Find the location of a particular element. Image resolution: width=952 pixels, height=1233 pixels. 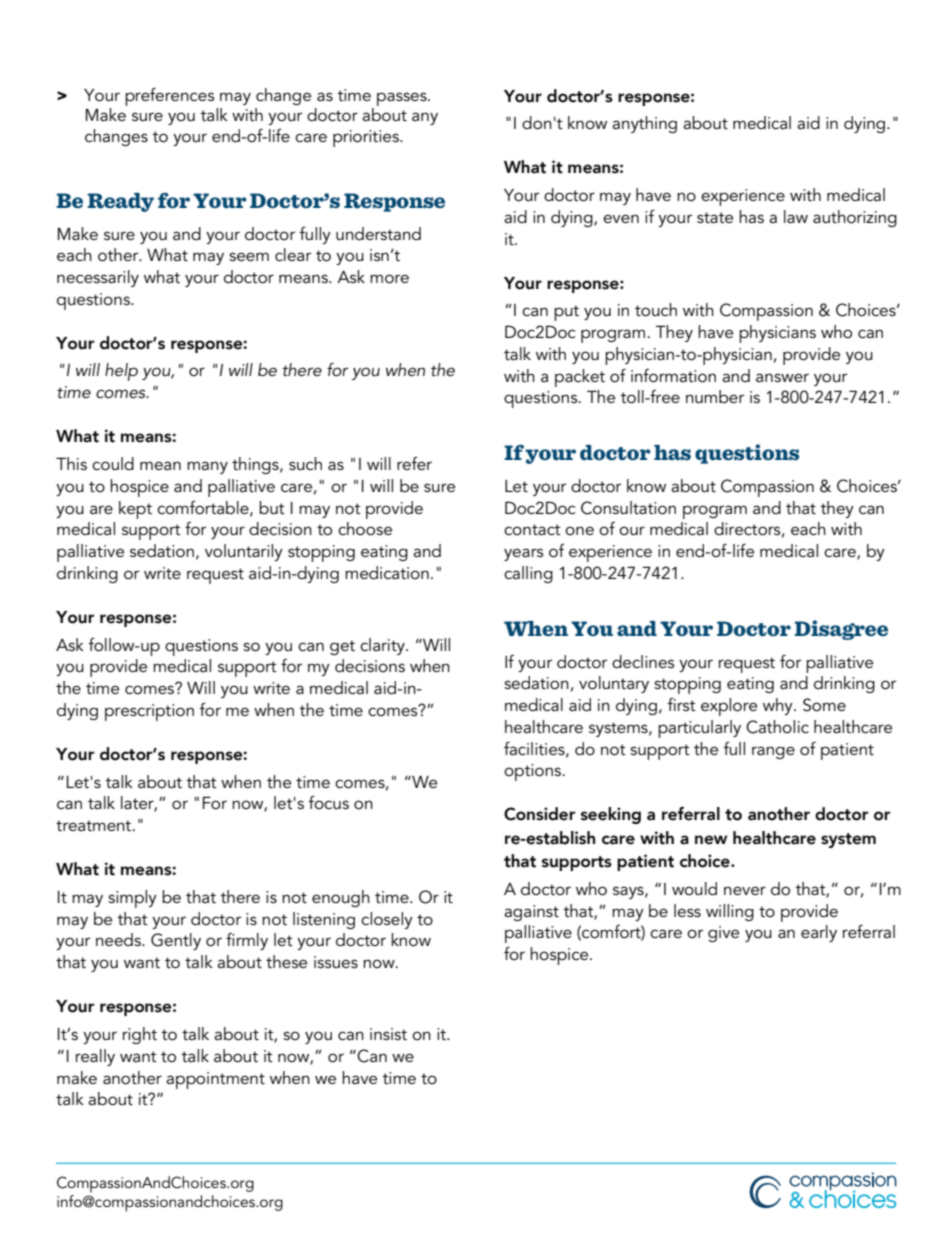

Ready is located at coordinates (121, 202).
